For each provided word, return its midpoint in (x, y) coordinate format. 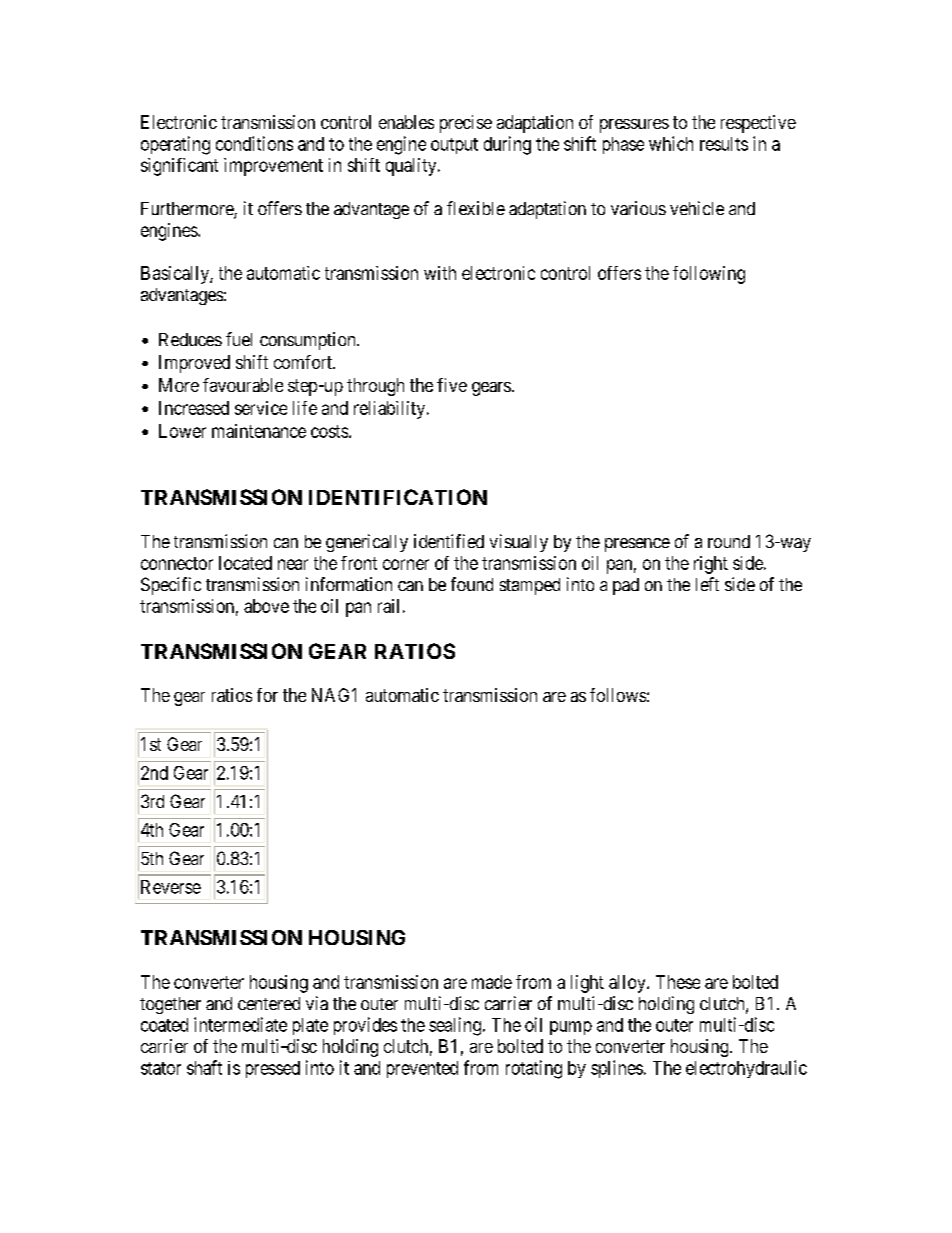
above (266, 606)
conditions (254, 143)
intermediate (240, 1024)
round (729, 541)
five (452, 385)
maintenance (259, 431)
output (454, 146)
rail (388, 606)
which (671, 143)
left (707, 584)
